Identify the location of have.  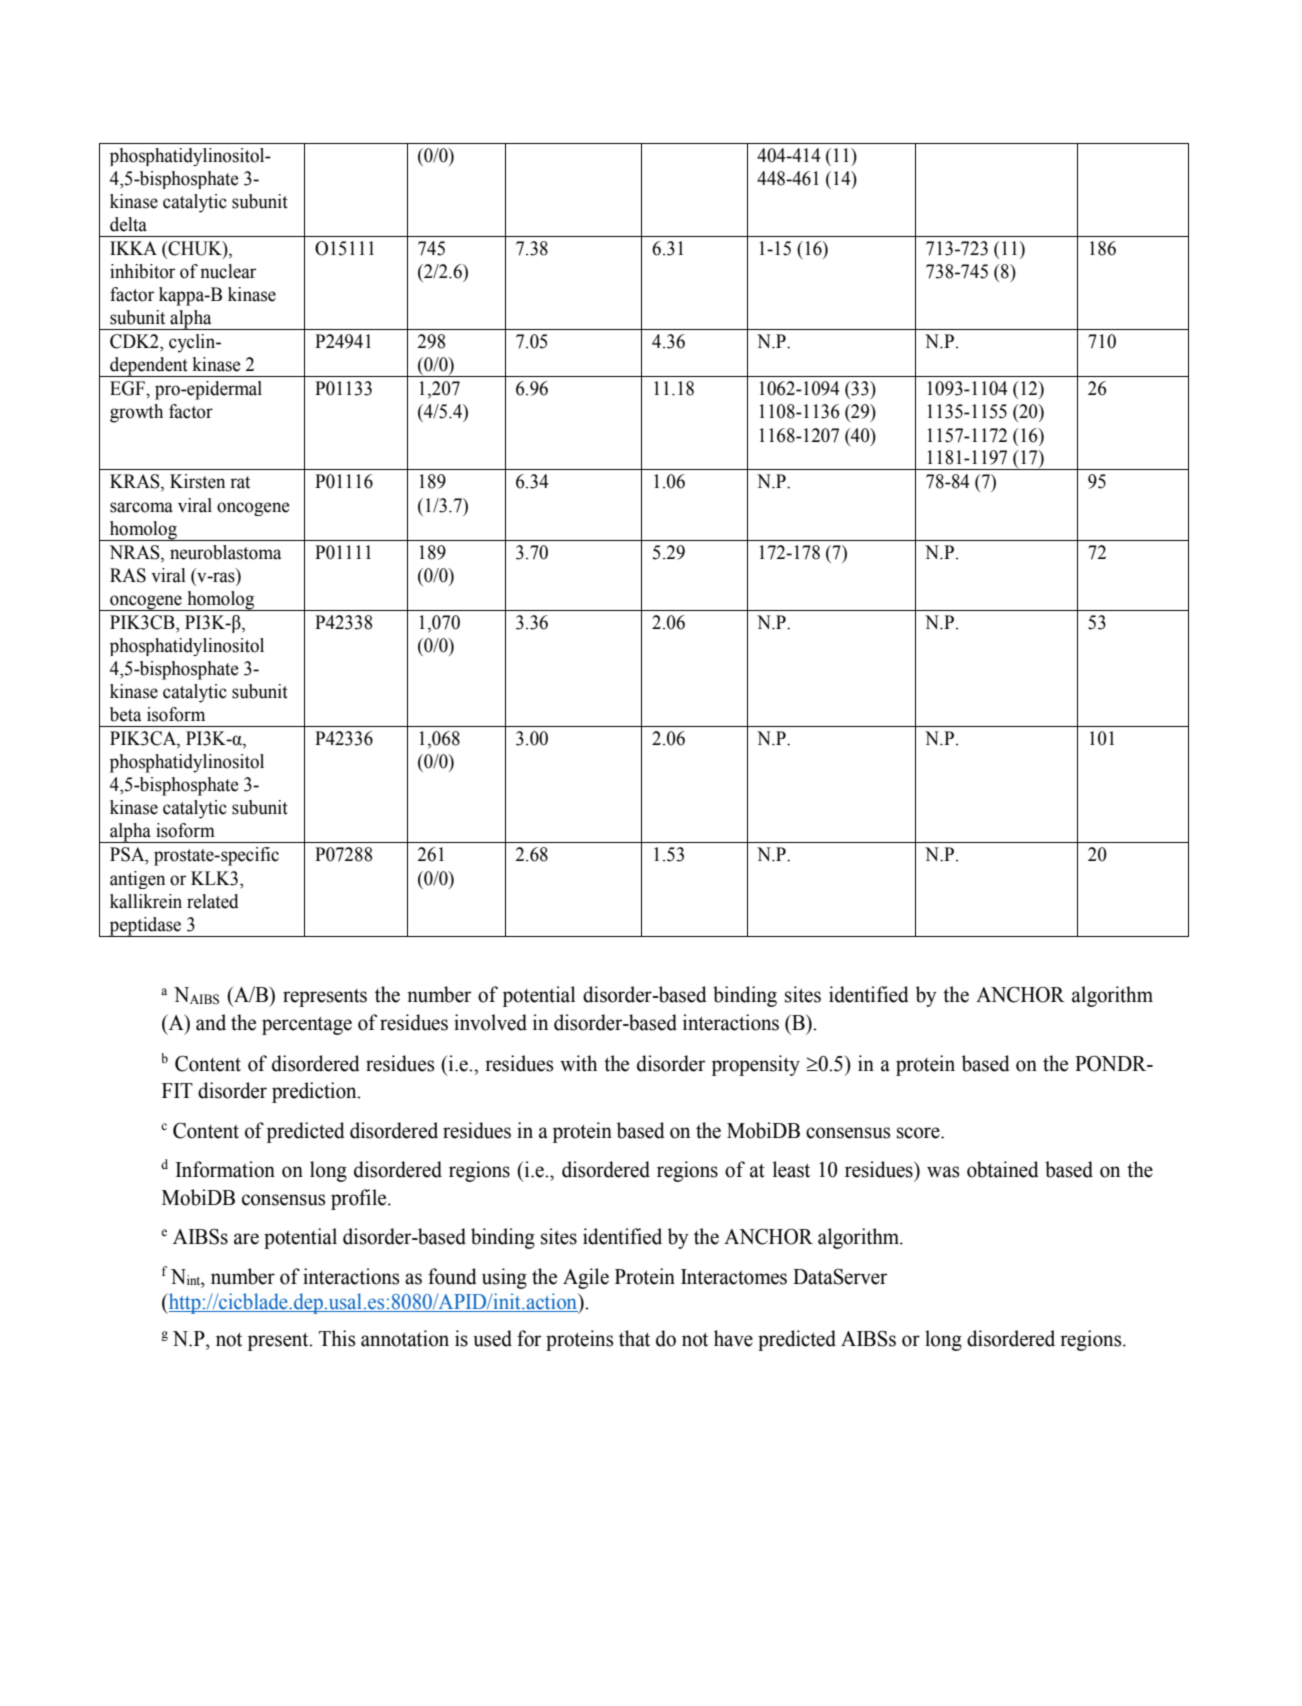
(733, 1338).
